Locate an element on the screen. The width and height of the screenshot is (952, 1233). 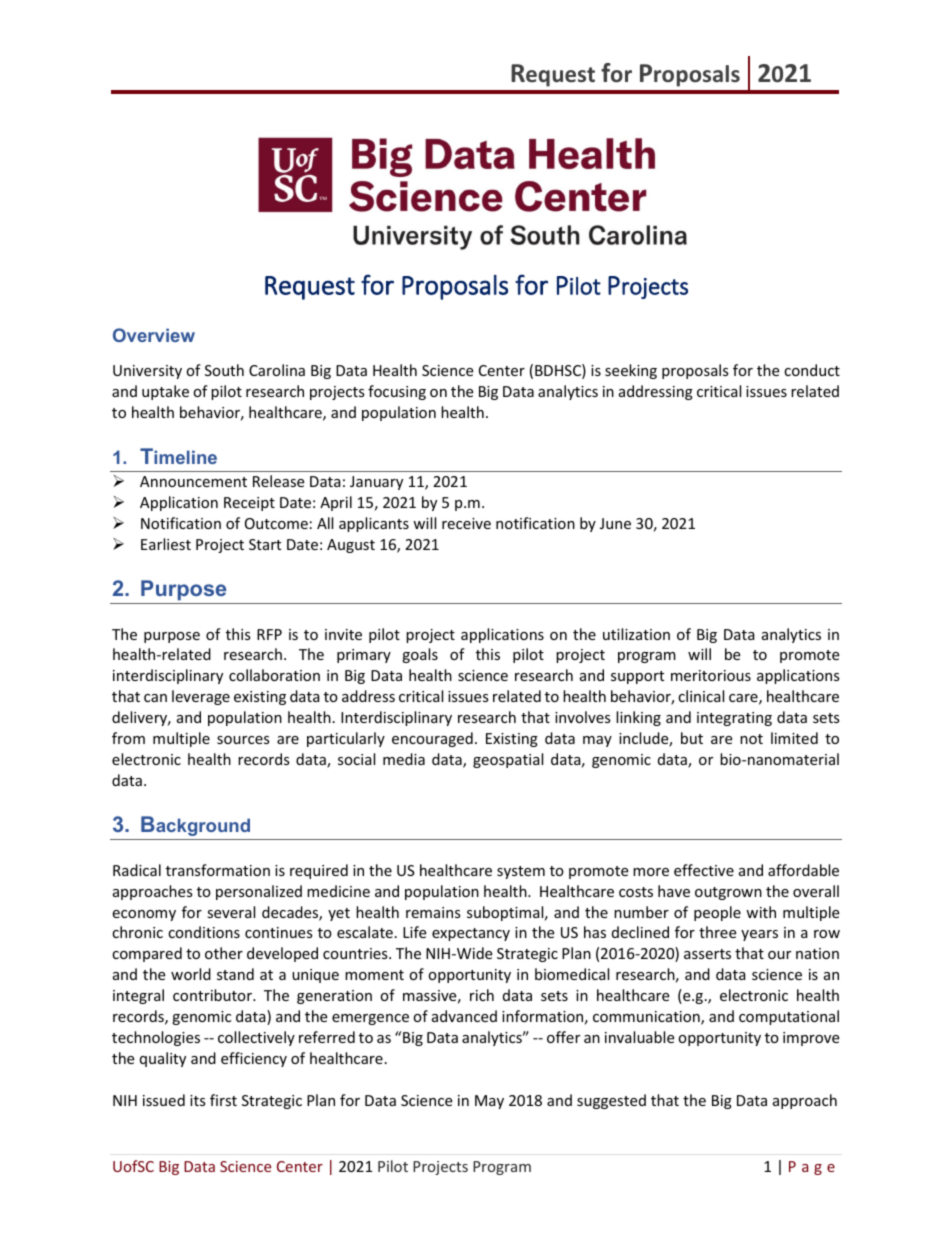
geospatial is located at coordinates (508, 760).
